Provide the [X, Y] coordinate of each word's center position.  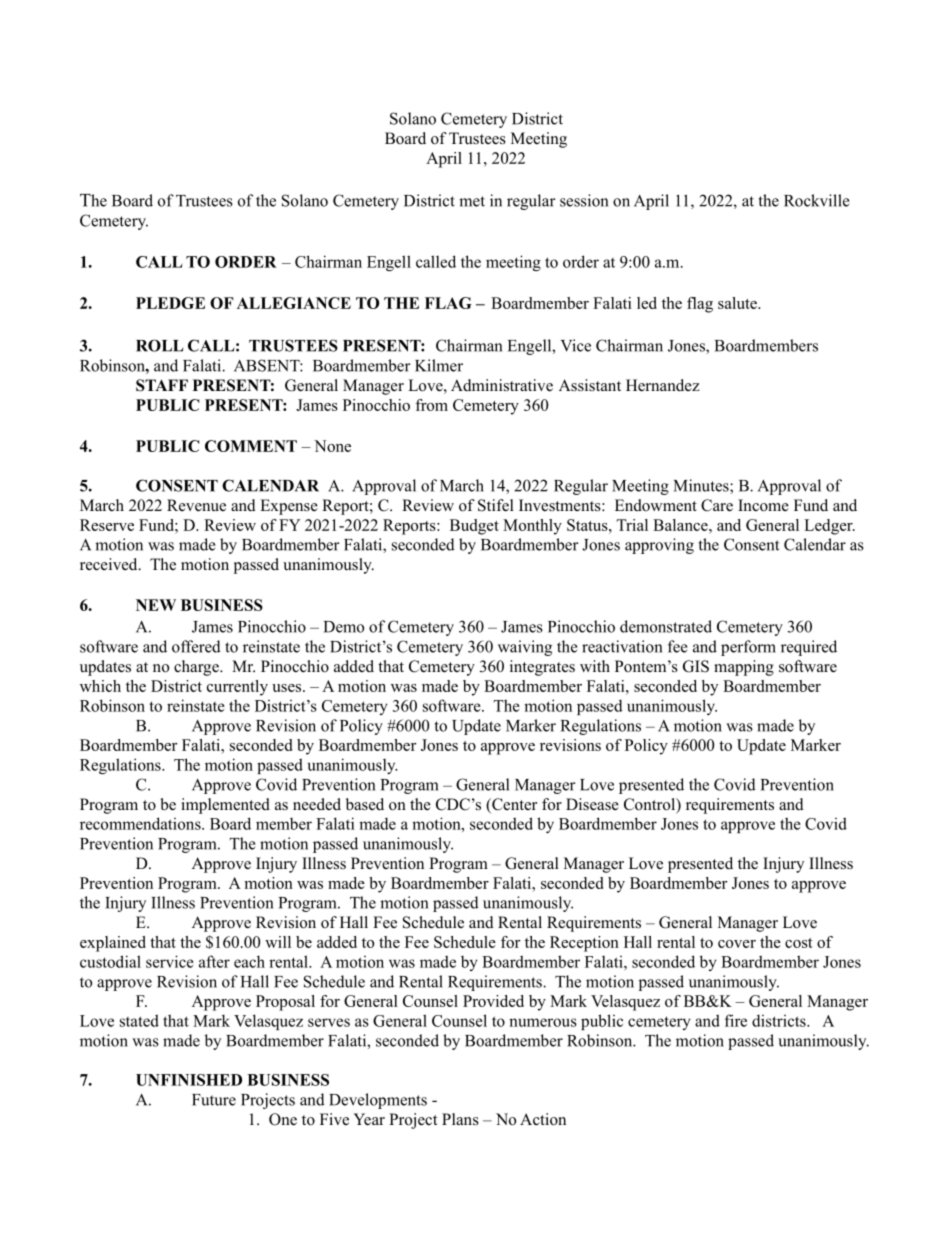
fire [736, 1020]
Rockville [817, 200]
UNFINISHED [189, 1080]
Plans [460, 1119]
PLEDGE [170, 303]
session [584, 200]
